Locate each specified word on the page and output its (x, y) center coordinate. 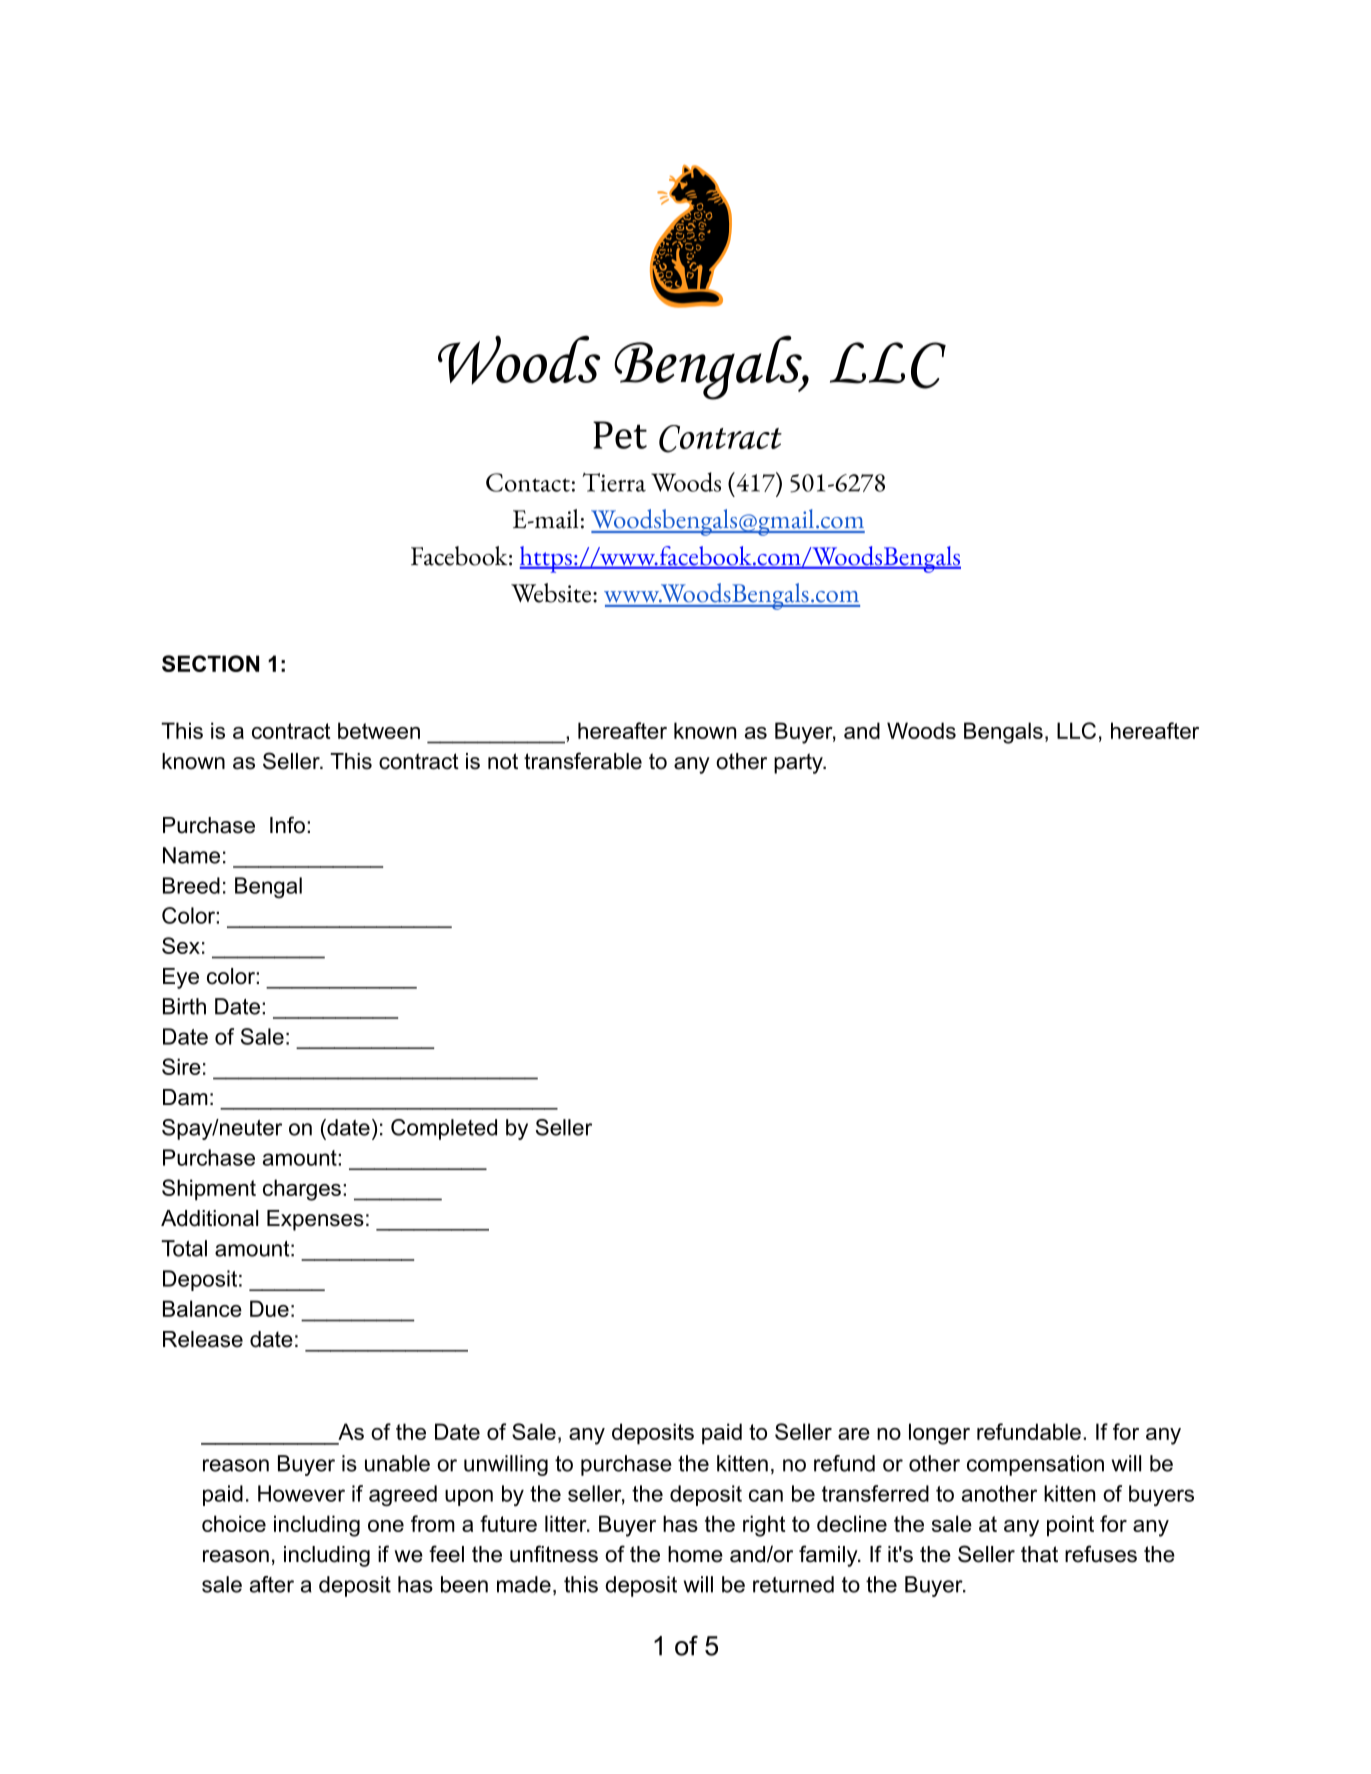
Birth (184, 1006)
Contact (528, 482)
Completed (444, 1129)
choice (234, 1523)
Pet (620, 435)
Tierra (614, 482)
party (799, 763)
